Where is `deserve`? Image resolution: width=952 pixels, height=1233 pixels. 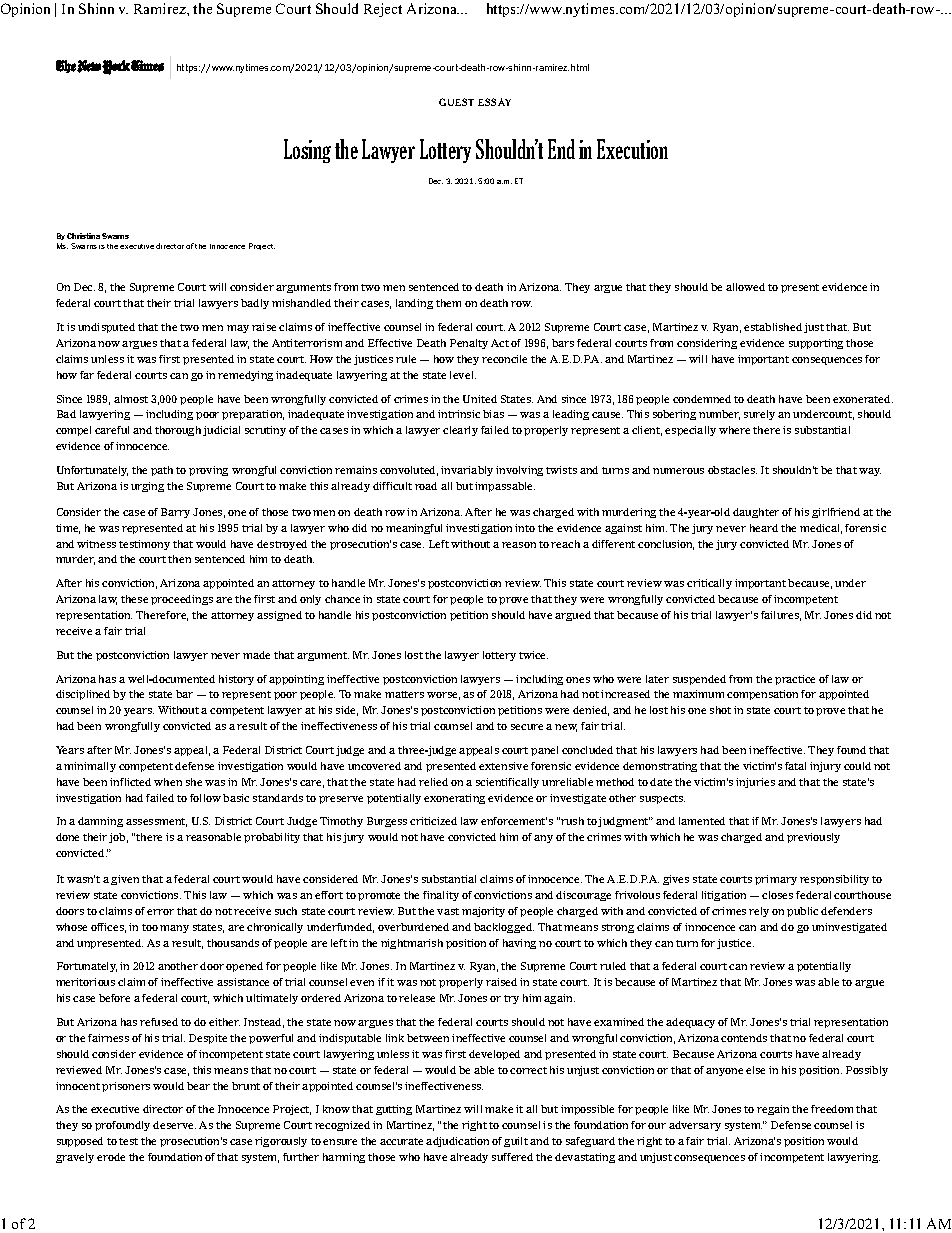 deserve is located at coordinates (174, 1125).
